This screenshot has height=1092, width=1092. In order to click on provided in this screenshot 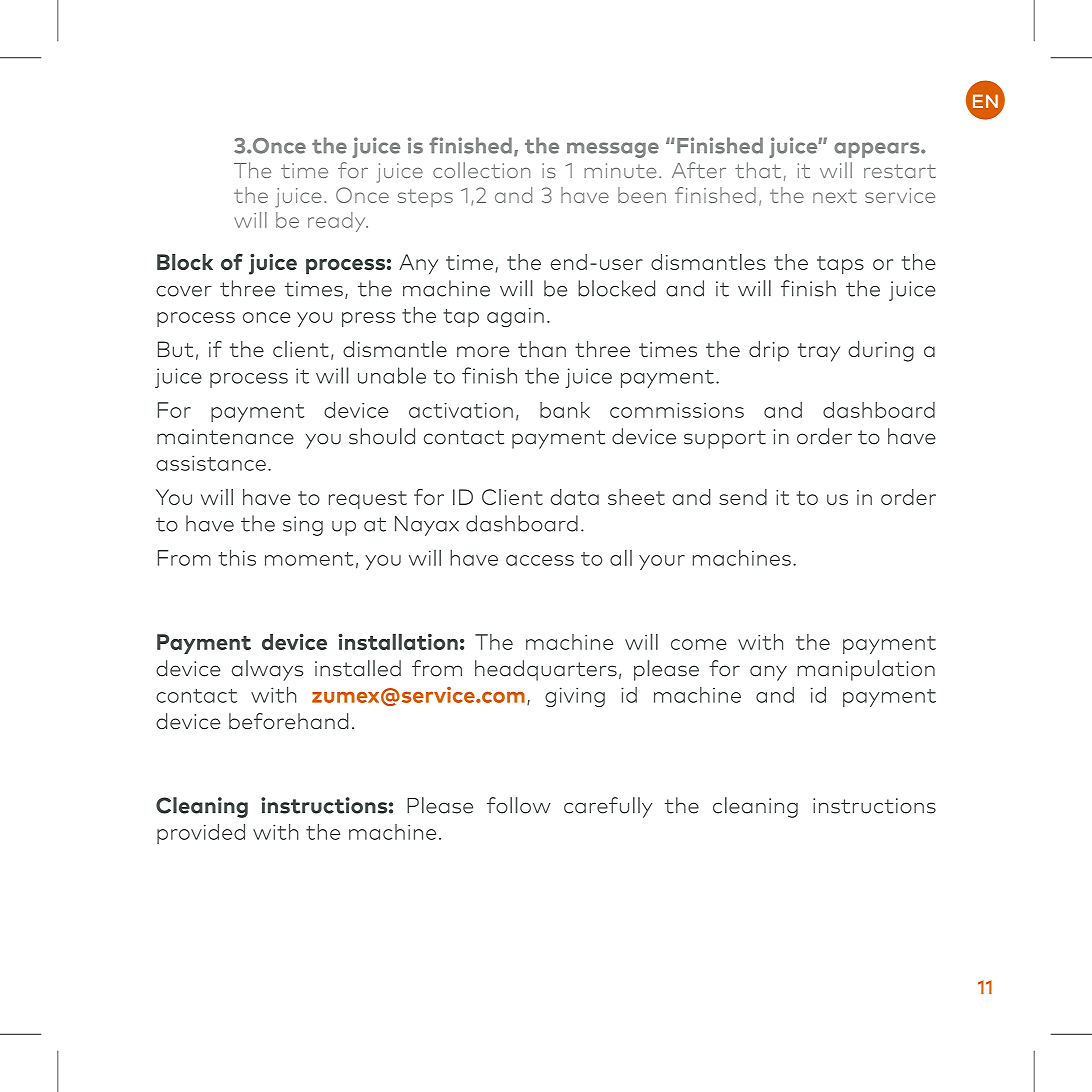, I will do `click(201, 834)`.
